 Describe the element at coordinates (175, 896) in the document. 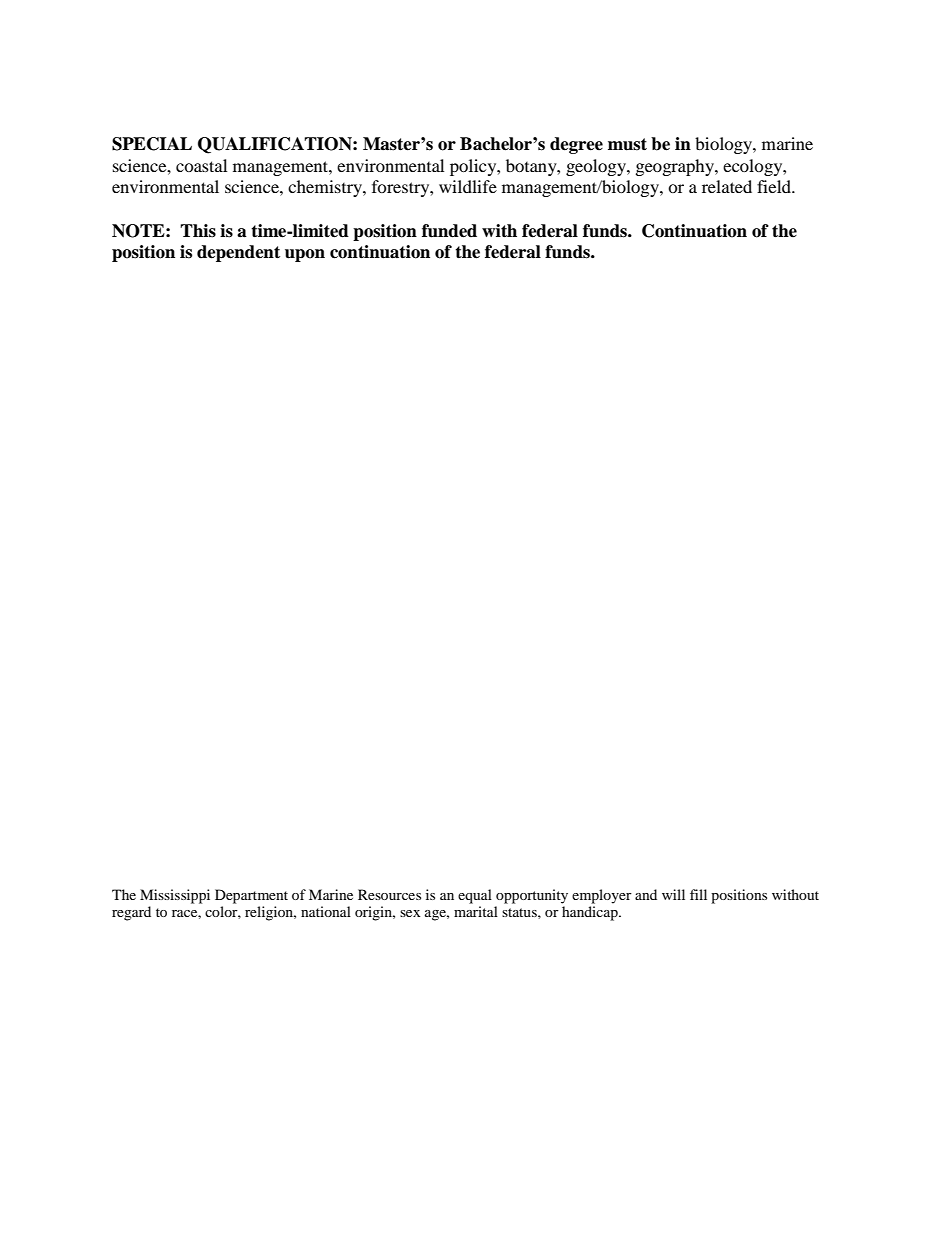

I see `Mississippi` at that location.
